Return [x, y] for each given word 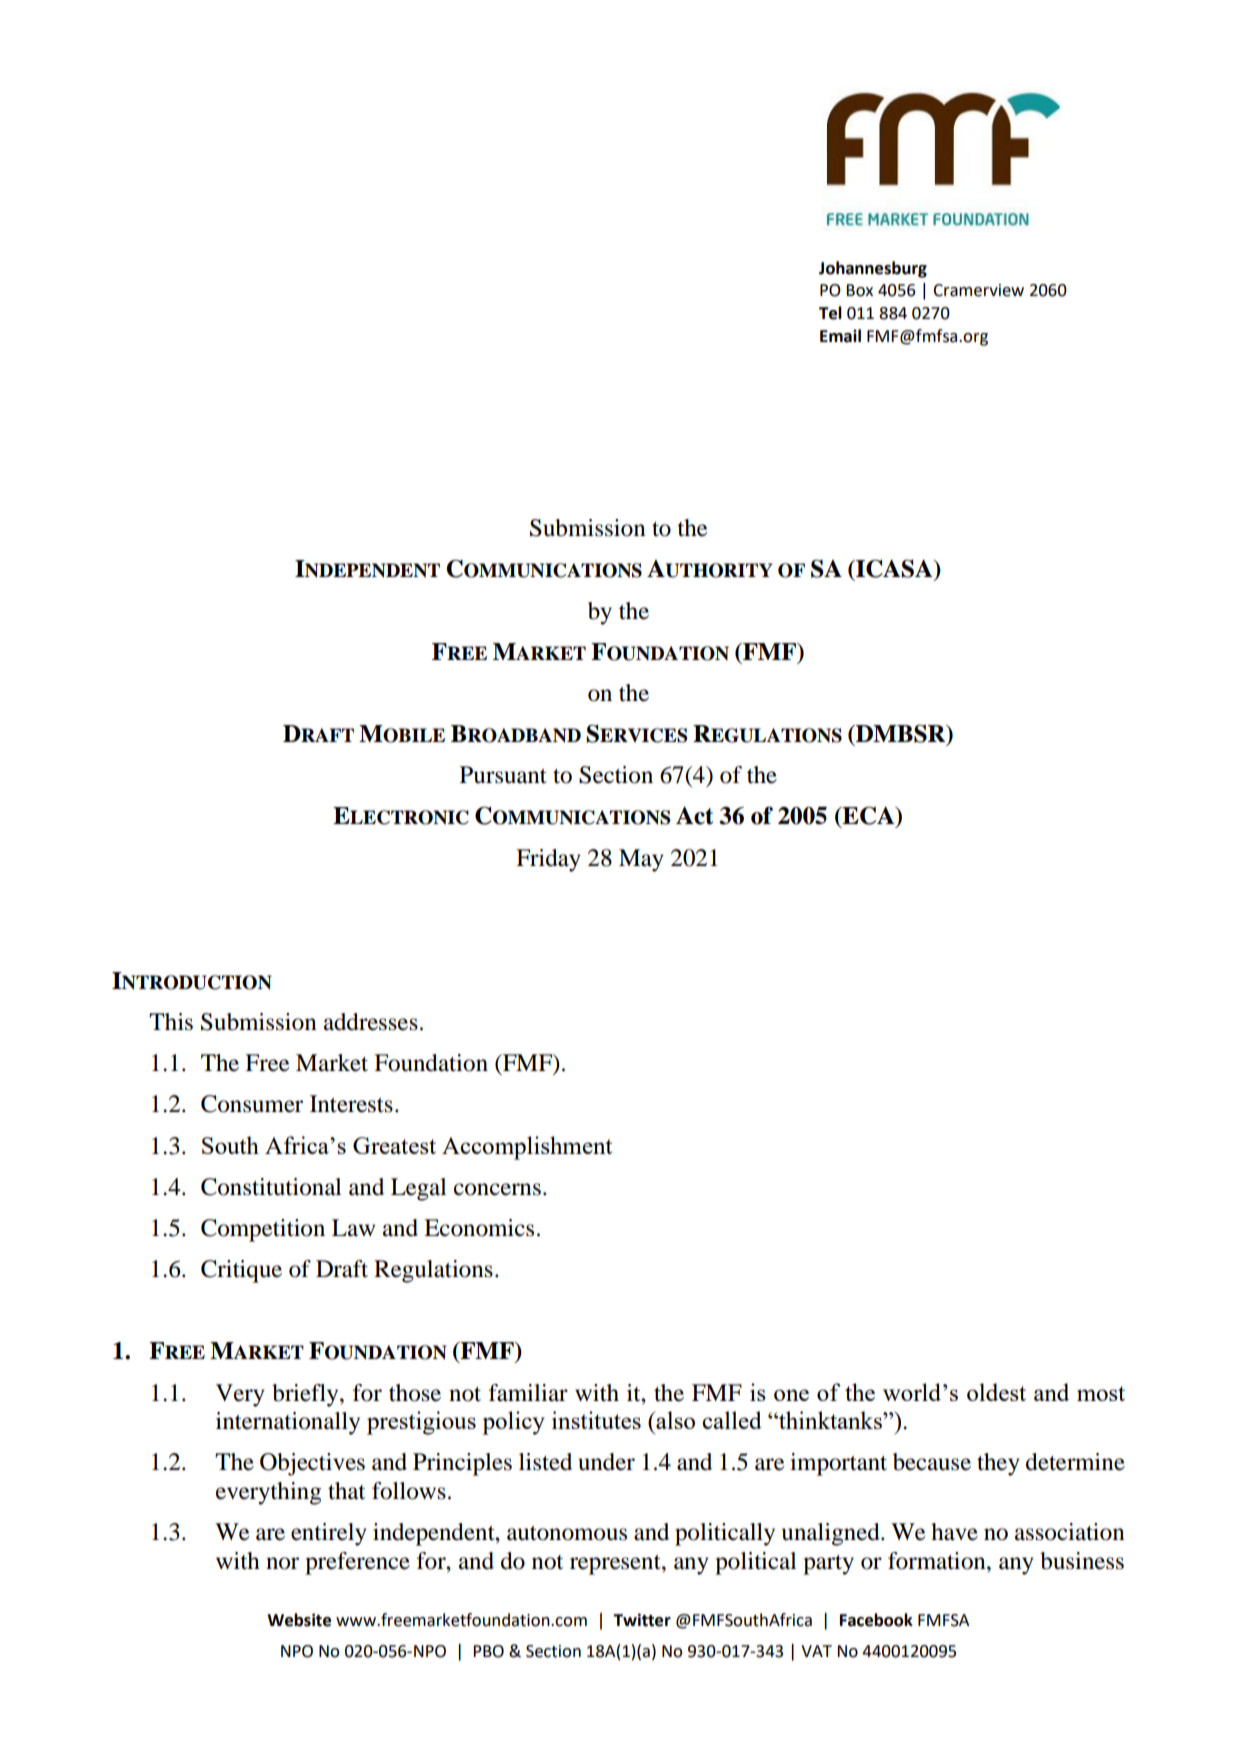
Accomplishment [527, 1148]
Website [299, 1620]
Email [840, 336]
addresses [371, 1022]
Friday [548, 860]
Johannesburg [873, 269]
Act [694, 816]
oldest [996, 1392]
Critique [241, 1271]
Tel [830, 313]
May [641, 860]
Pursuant [503, 775]
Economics [479, 1228]
